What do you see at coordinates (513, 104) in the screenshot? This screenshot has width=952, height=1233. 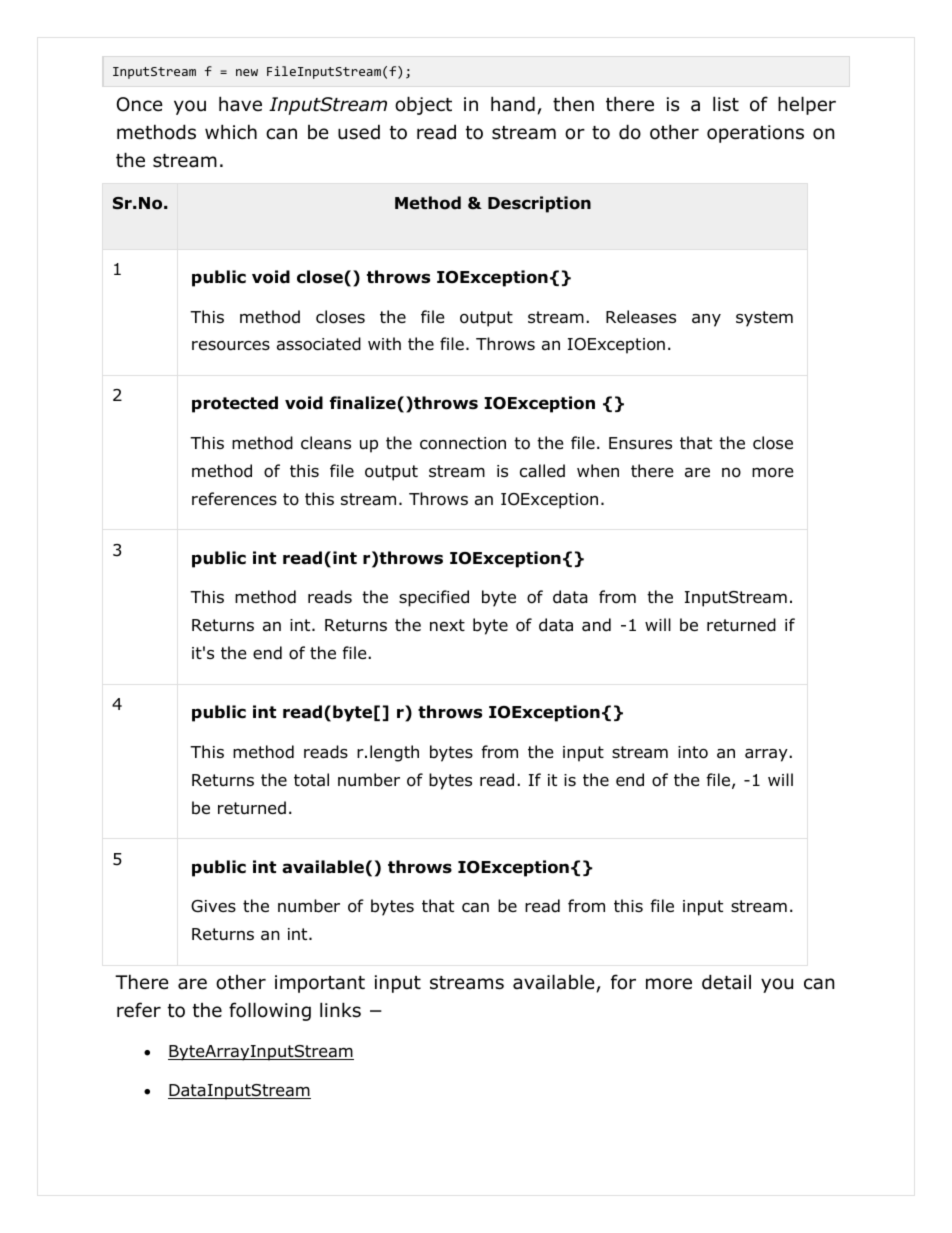 I see `hand` at bounding box center [513, 104].
